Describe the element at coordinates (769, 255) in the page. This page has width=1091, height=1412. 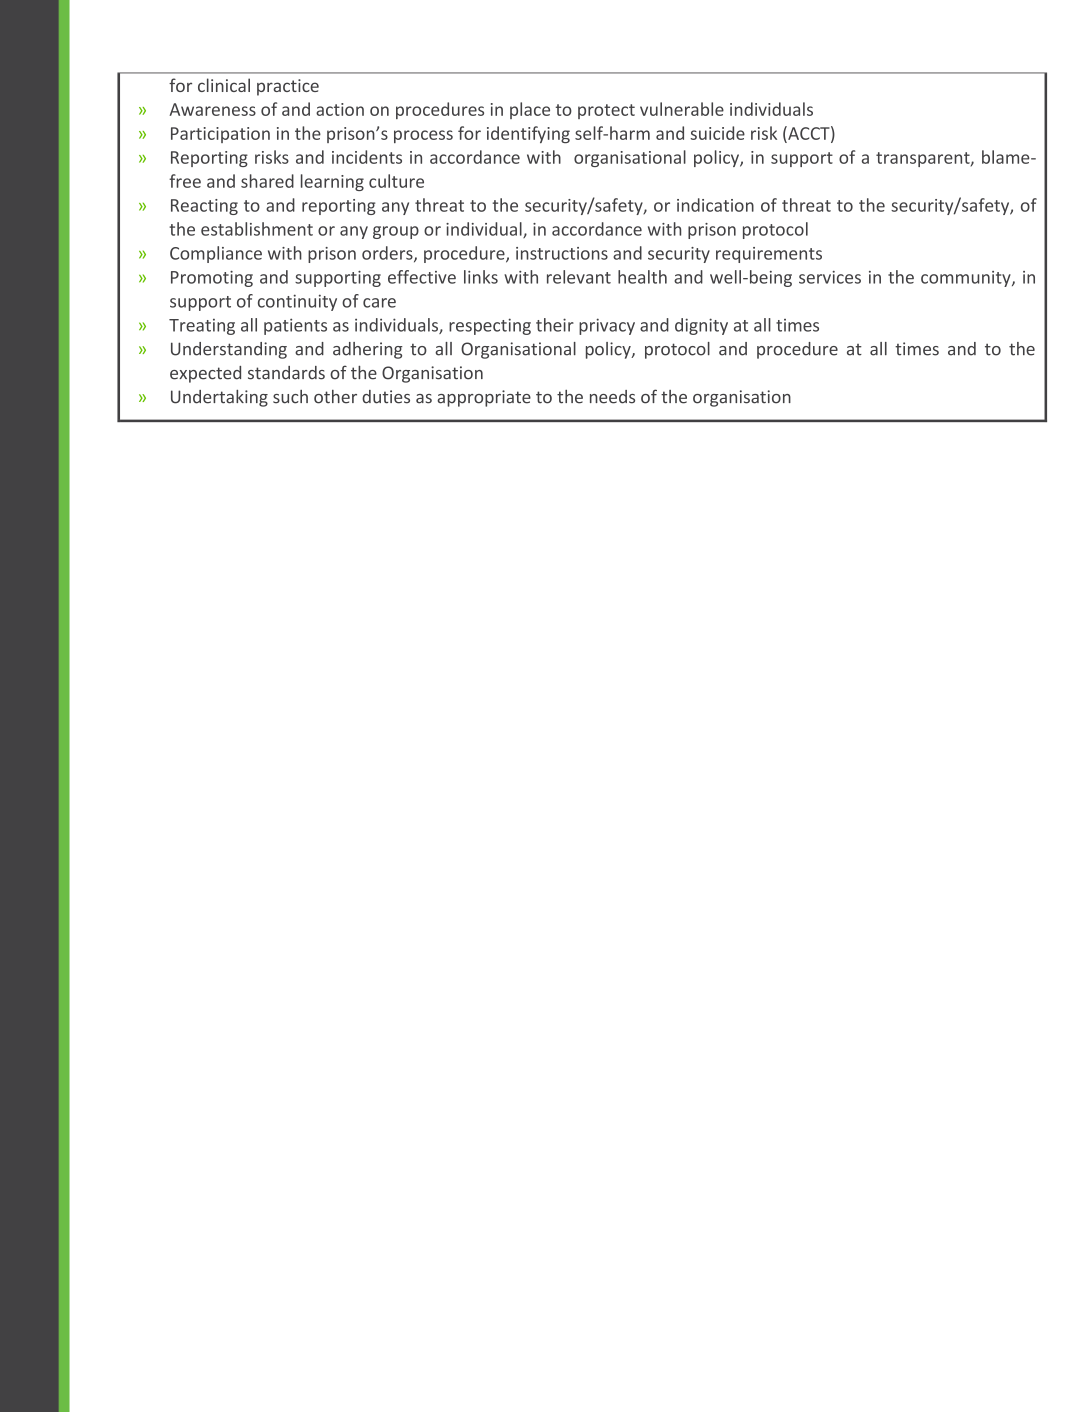
I see `requirements` at that location.
